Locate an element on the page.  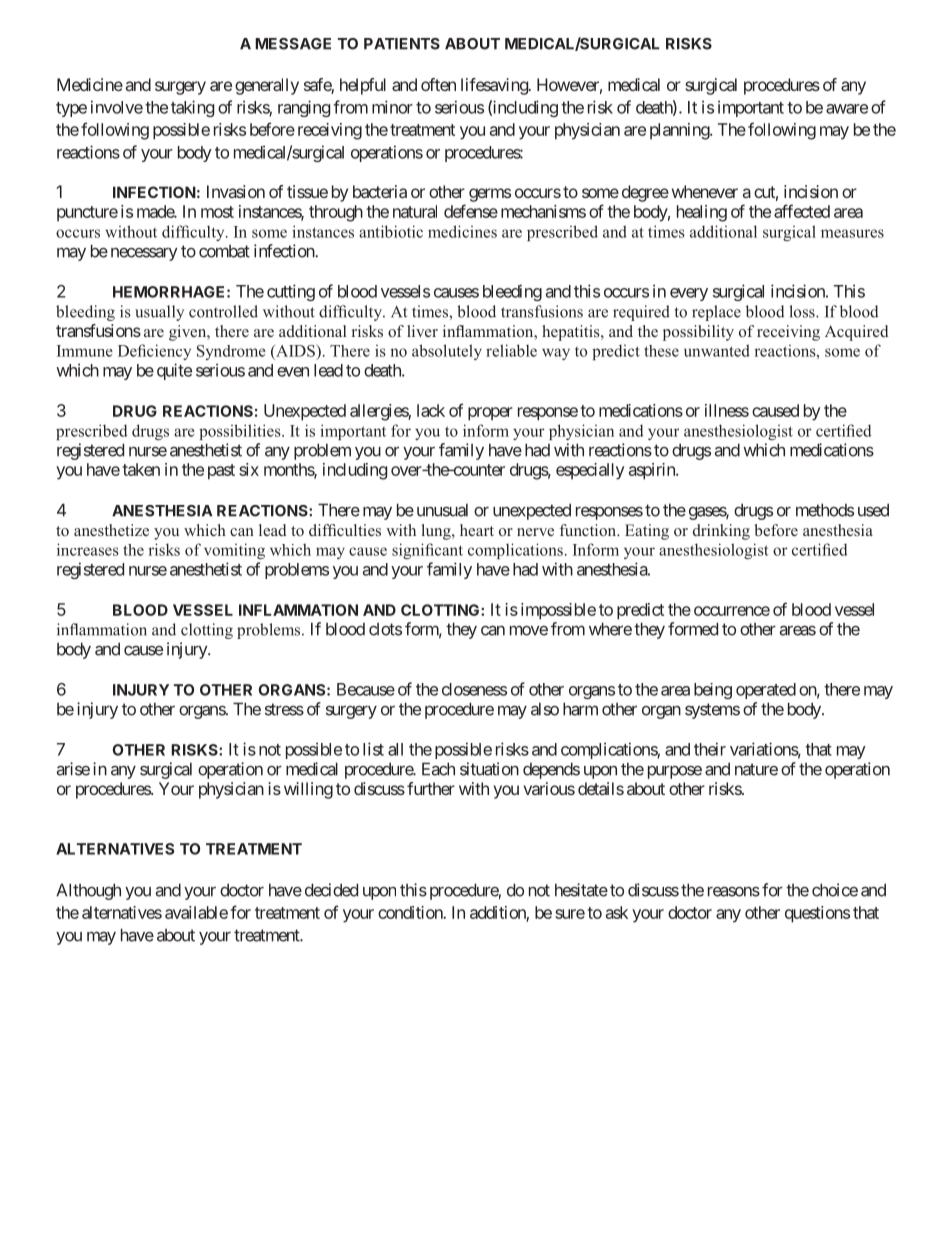
taking is located at coordinates (192, 108).
